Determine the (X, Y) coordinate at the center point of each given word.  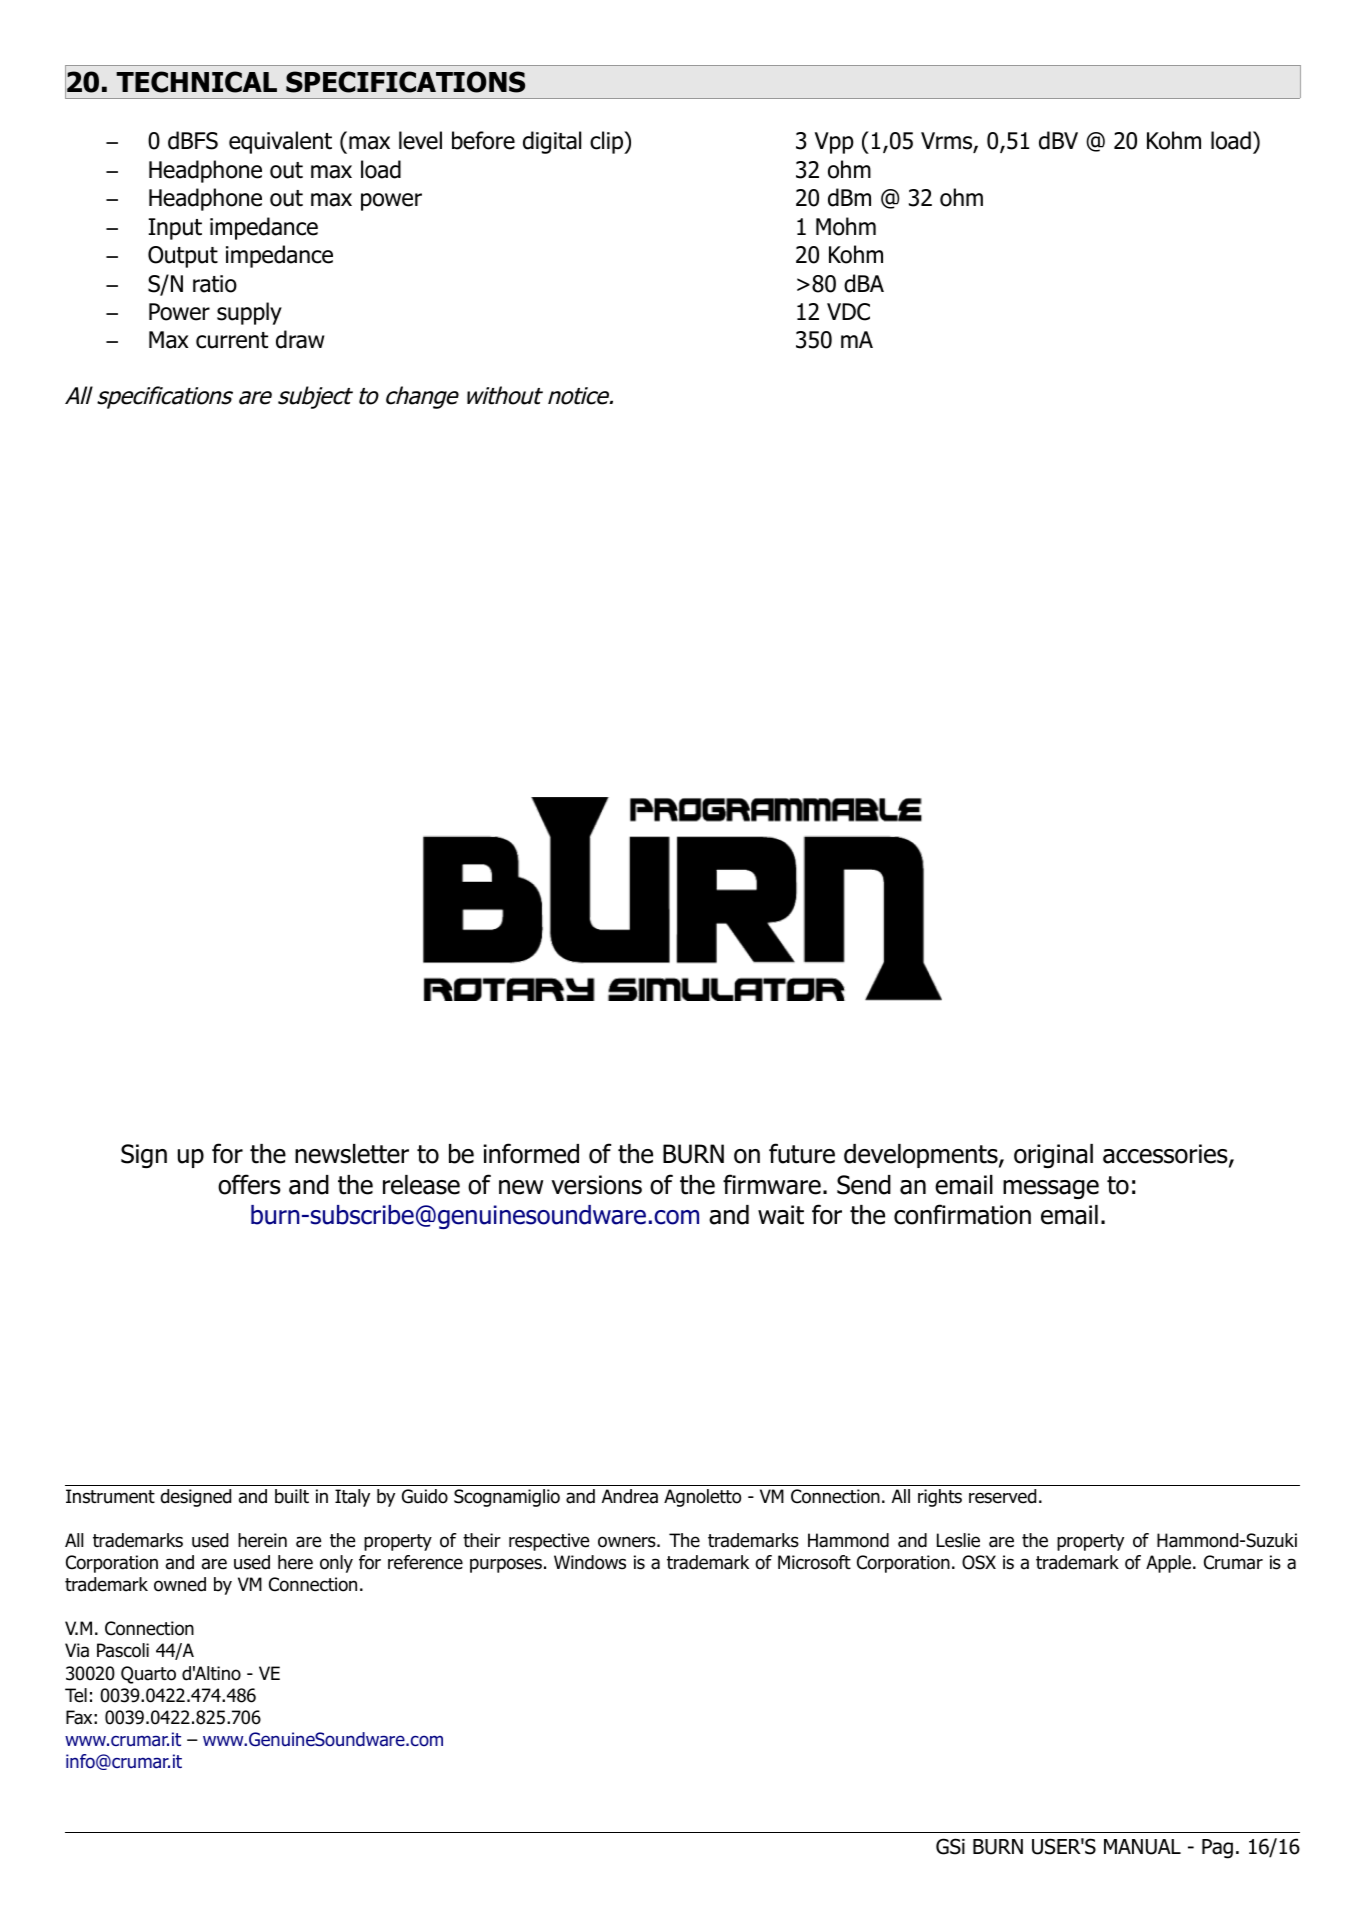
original (1053, 1156)
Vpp (834, 143)
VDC (848, 312)
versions (596, 1185)
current (232, 340)
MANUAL (1142, 1847)
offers (249, 1184)
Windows (590, 1562)
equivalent (280, 142)
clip (608, 142)
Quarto (148, 1675)
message (1051, 1189)
